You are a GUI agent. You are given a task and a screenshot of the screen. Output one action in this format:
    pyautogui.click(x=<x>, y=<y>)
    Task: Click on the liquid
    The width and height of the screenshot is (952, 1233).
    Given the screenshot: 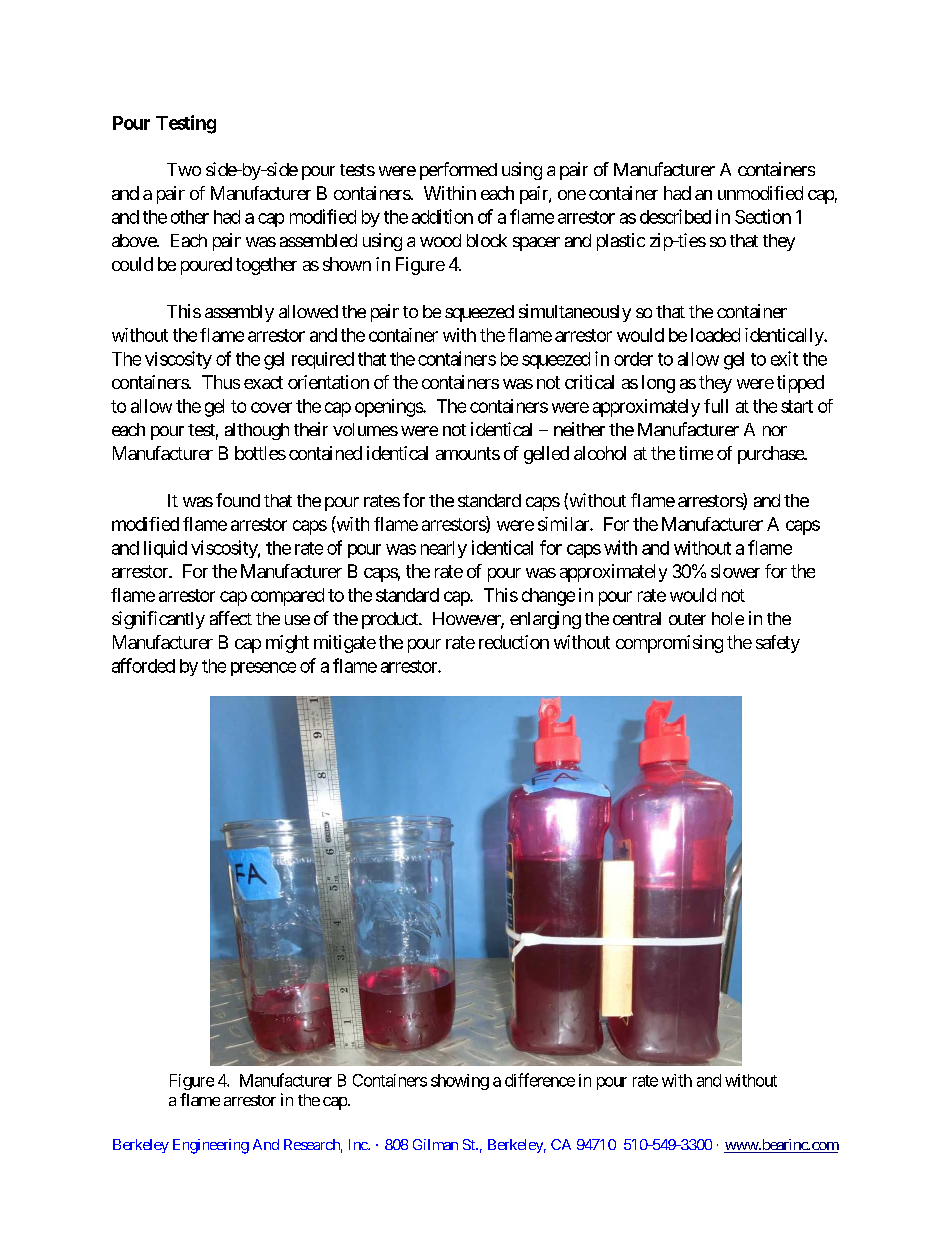 What is the action you would take?
    pyautogui.click(x=165, y=549)
